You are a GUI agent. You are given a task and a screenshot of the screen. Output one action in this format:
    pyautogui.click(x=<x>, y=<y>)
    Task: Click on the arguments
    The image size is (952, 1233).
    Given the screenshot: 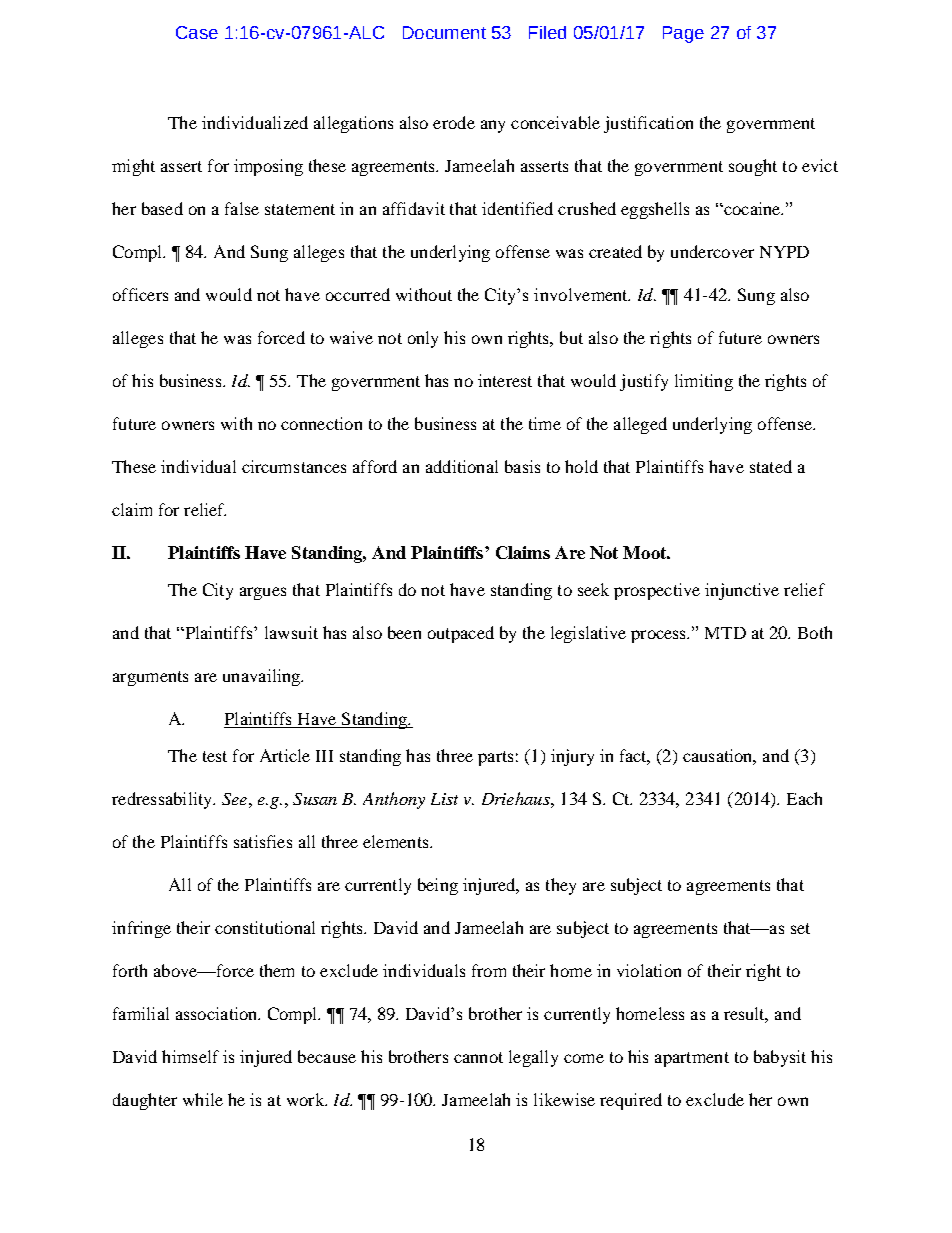 What is the action you would take?
    pyautogui.click(x=150, y=678)
